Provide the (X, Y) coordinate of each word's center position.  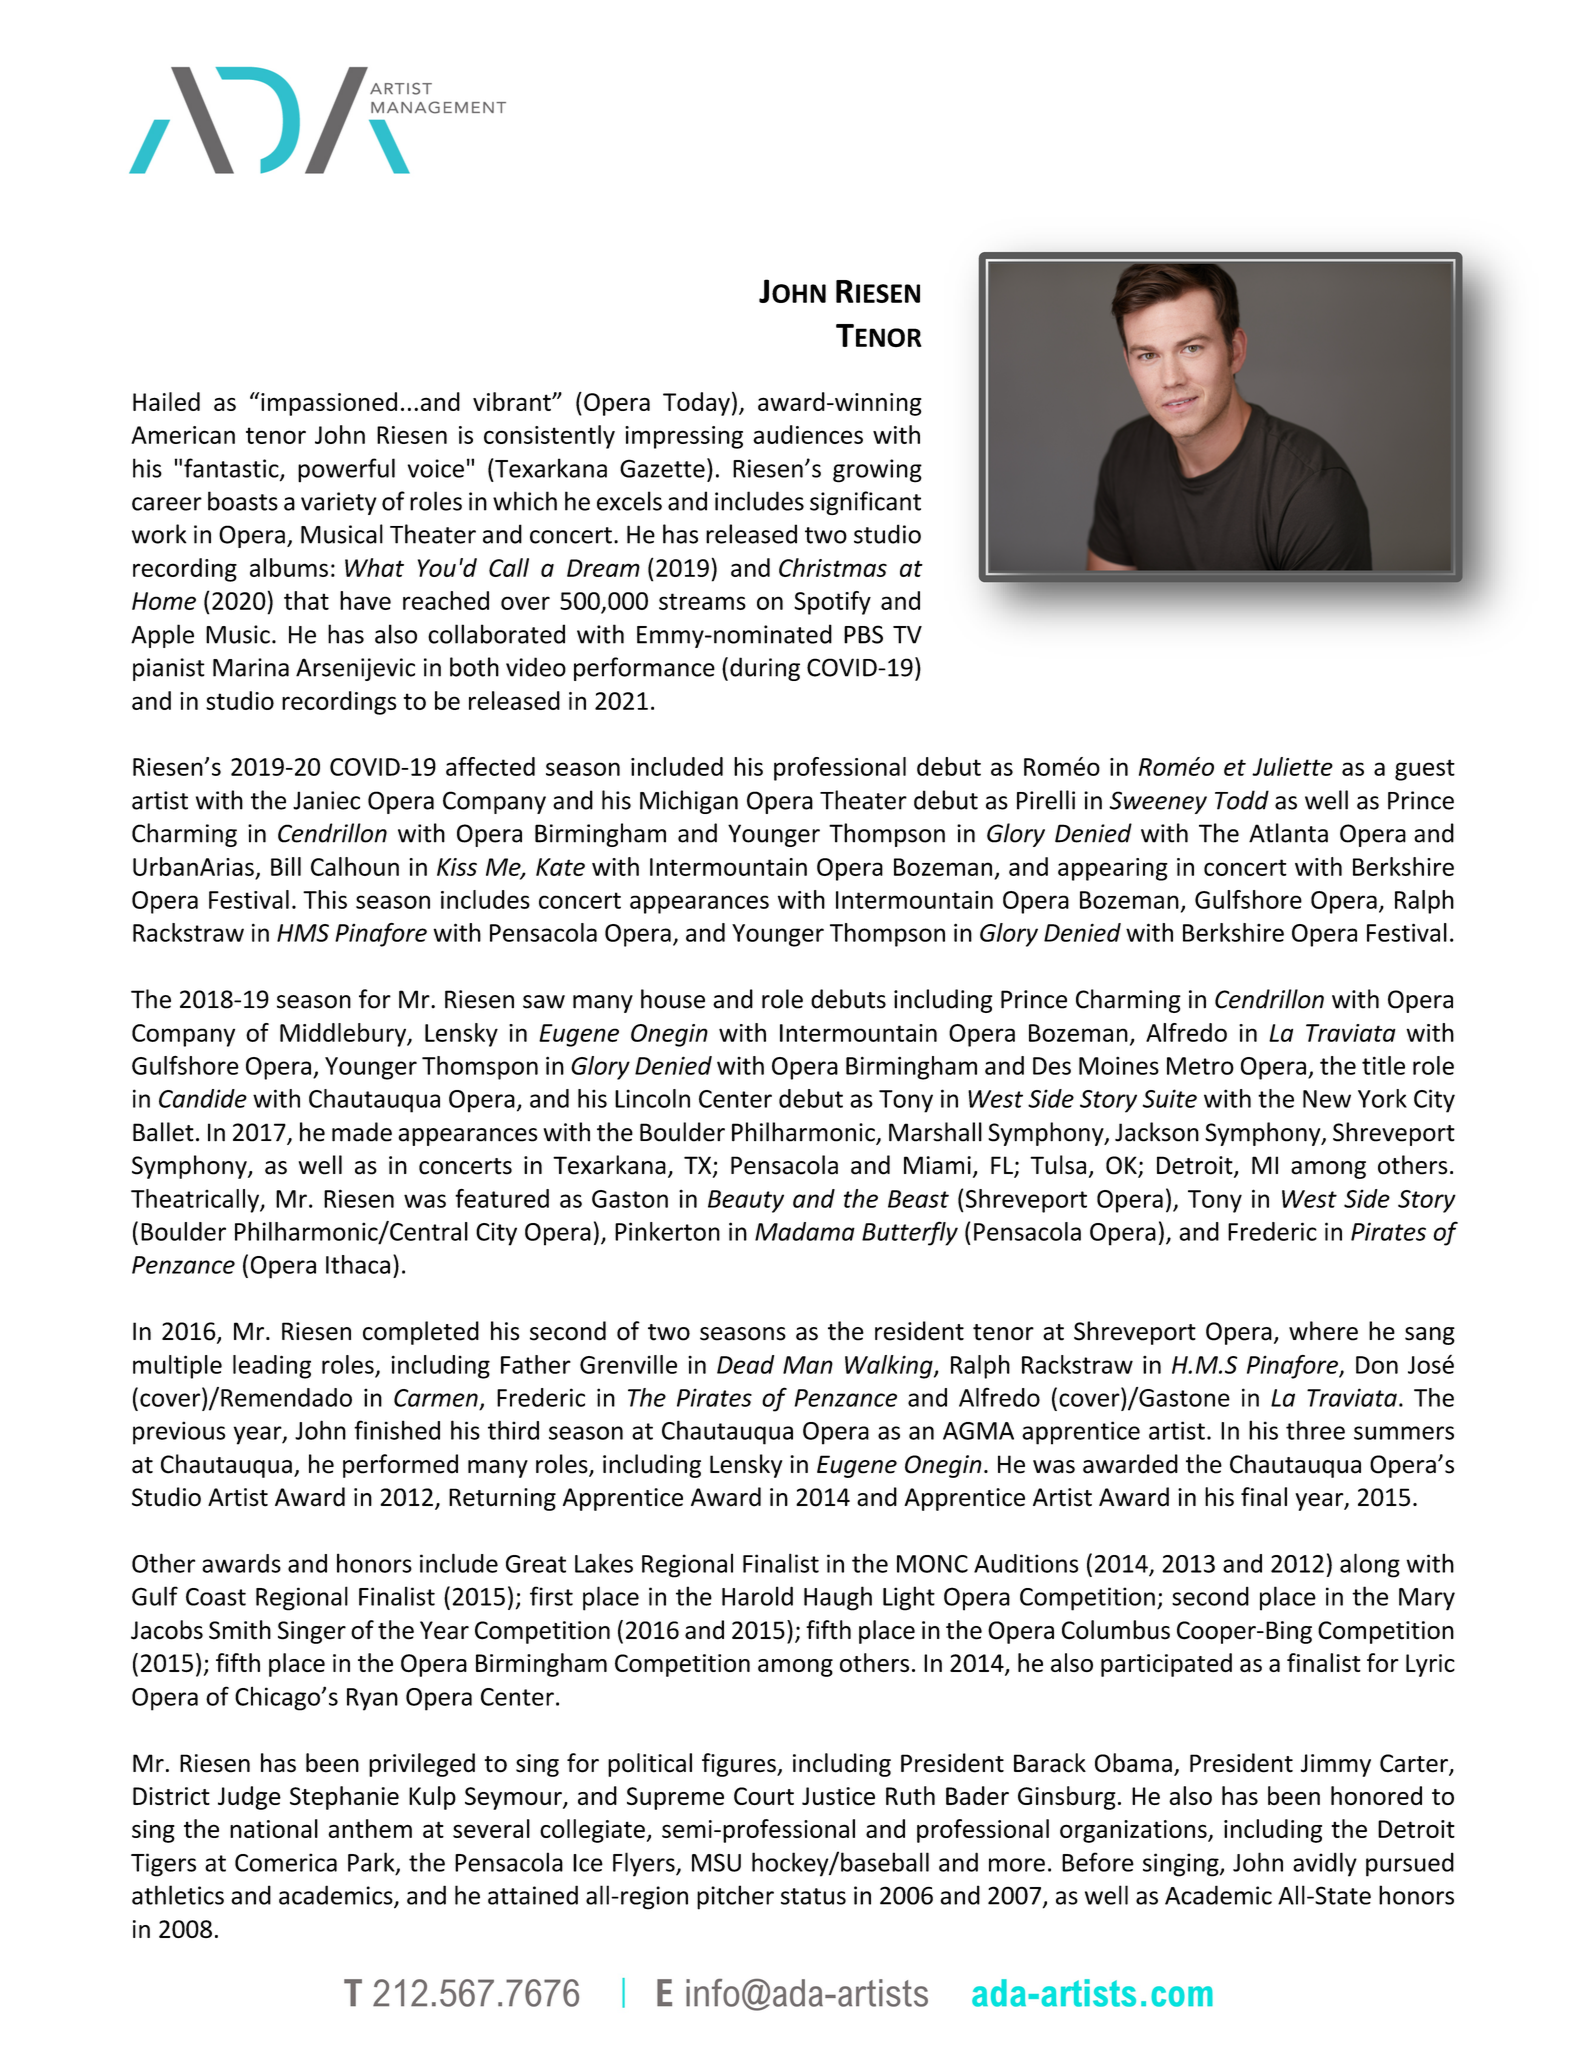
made (362, 1132)
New (1327, 1099)
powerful (346, 470)
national (274, 1828)
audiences (808, 434)
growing (877, 471)
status (813, 1896)
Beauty (746, 1201)
